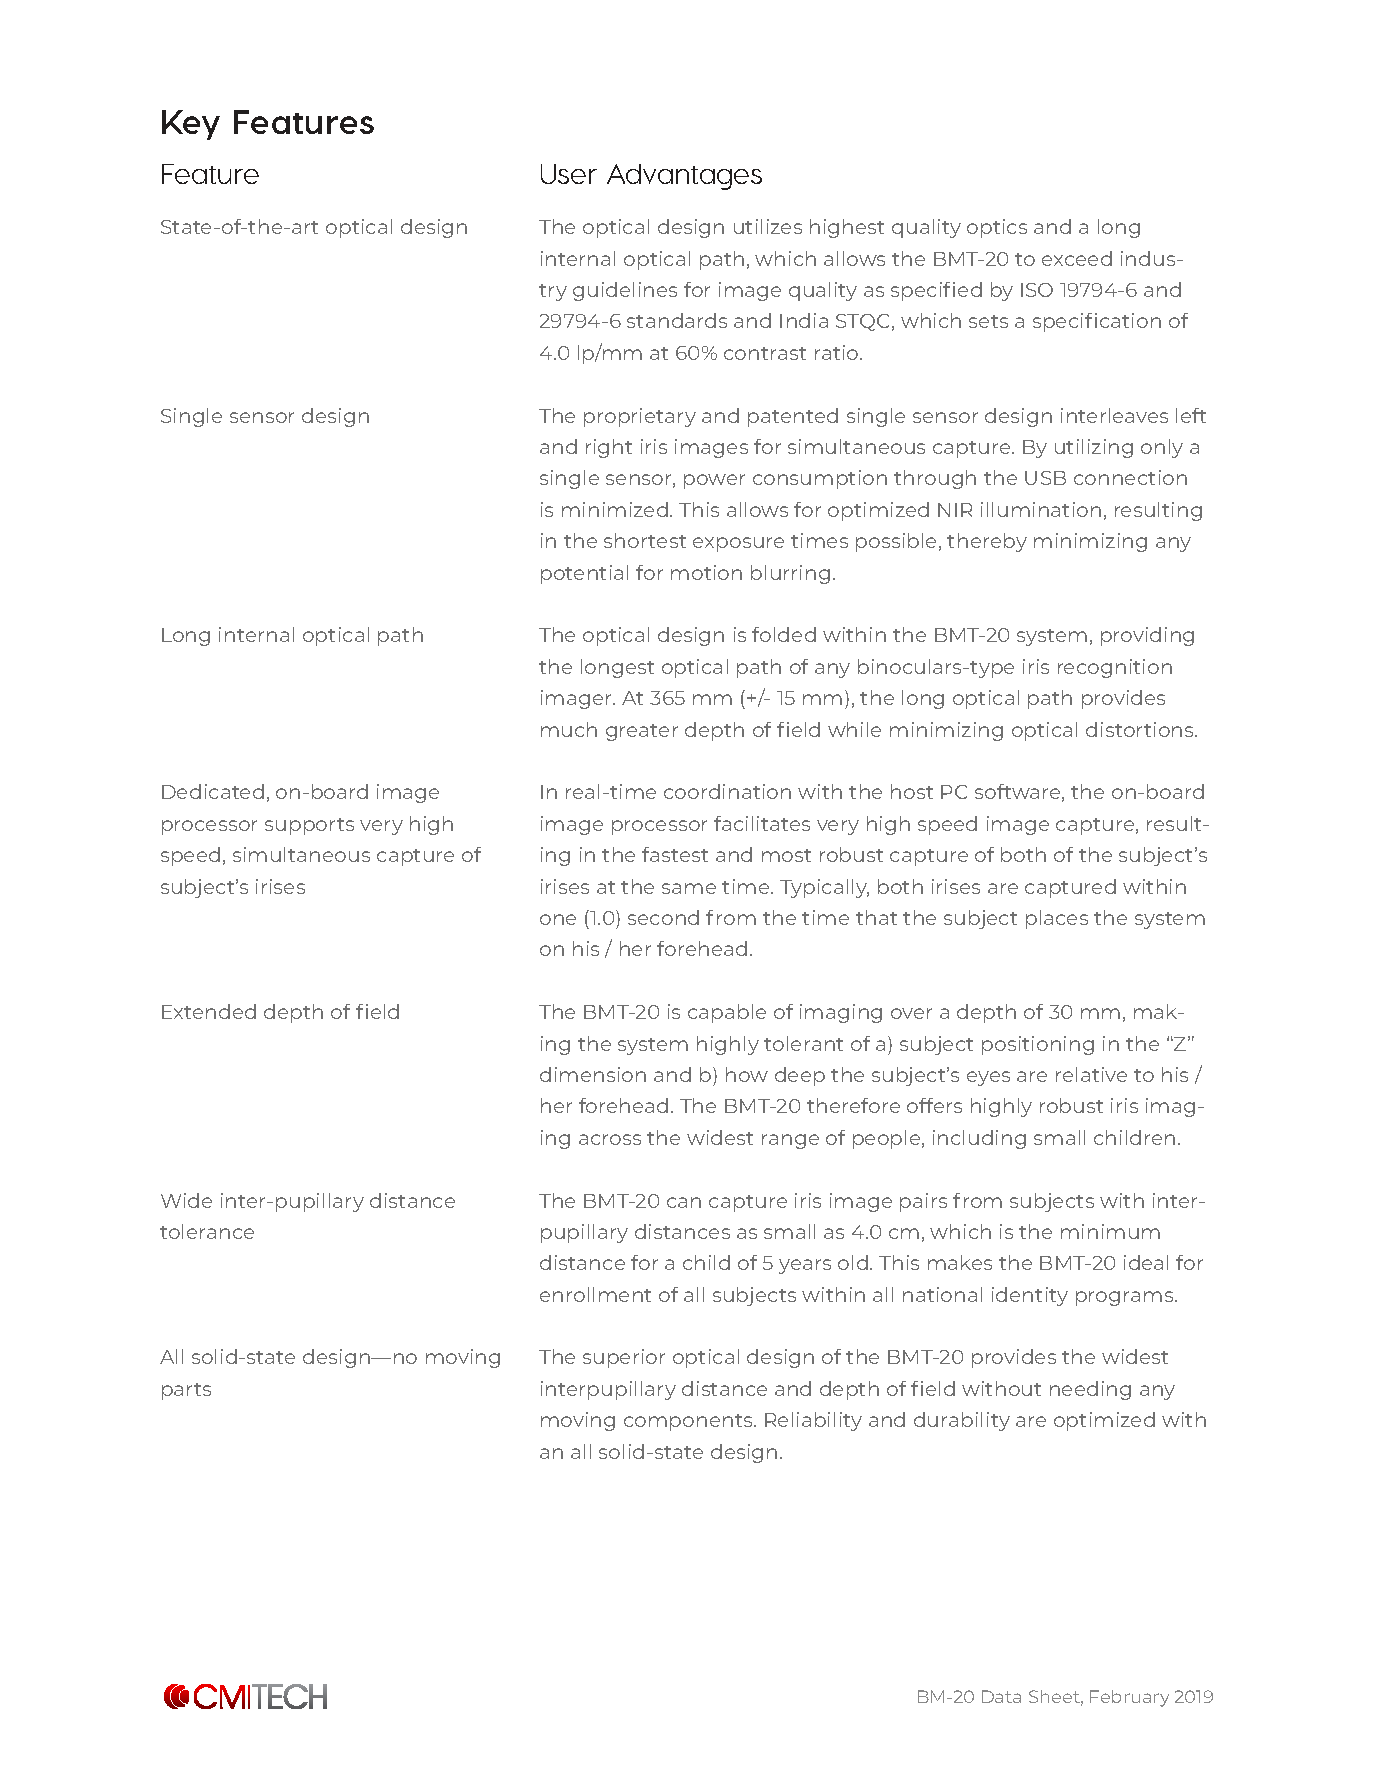 This page has width=1373, height=1776. I want to click on Advantages, so click(684, 177).
